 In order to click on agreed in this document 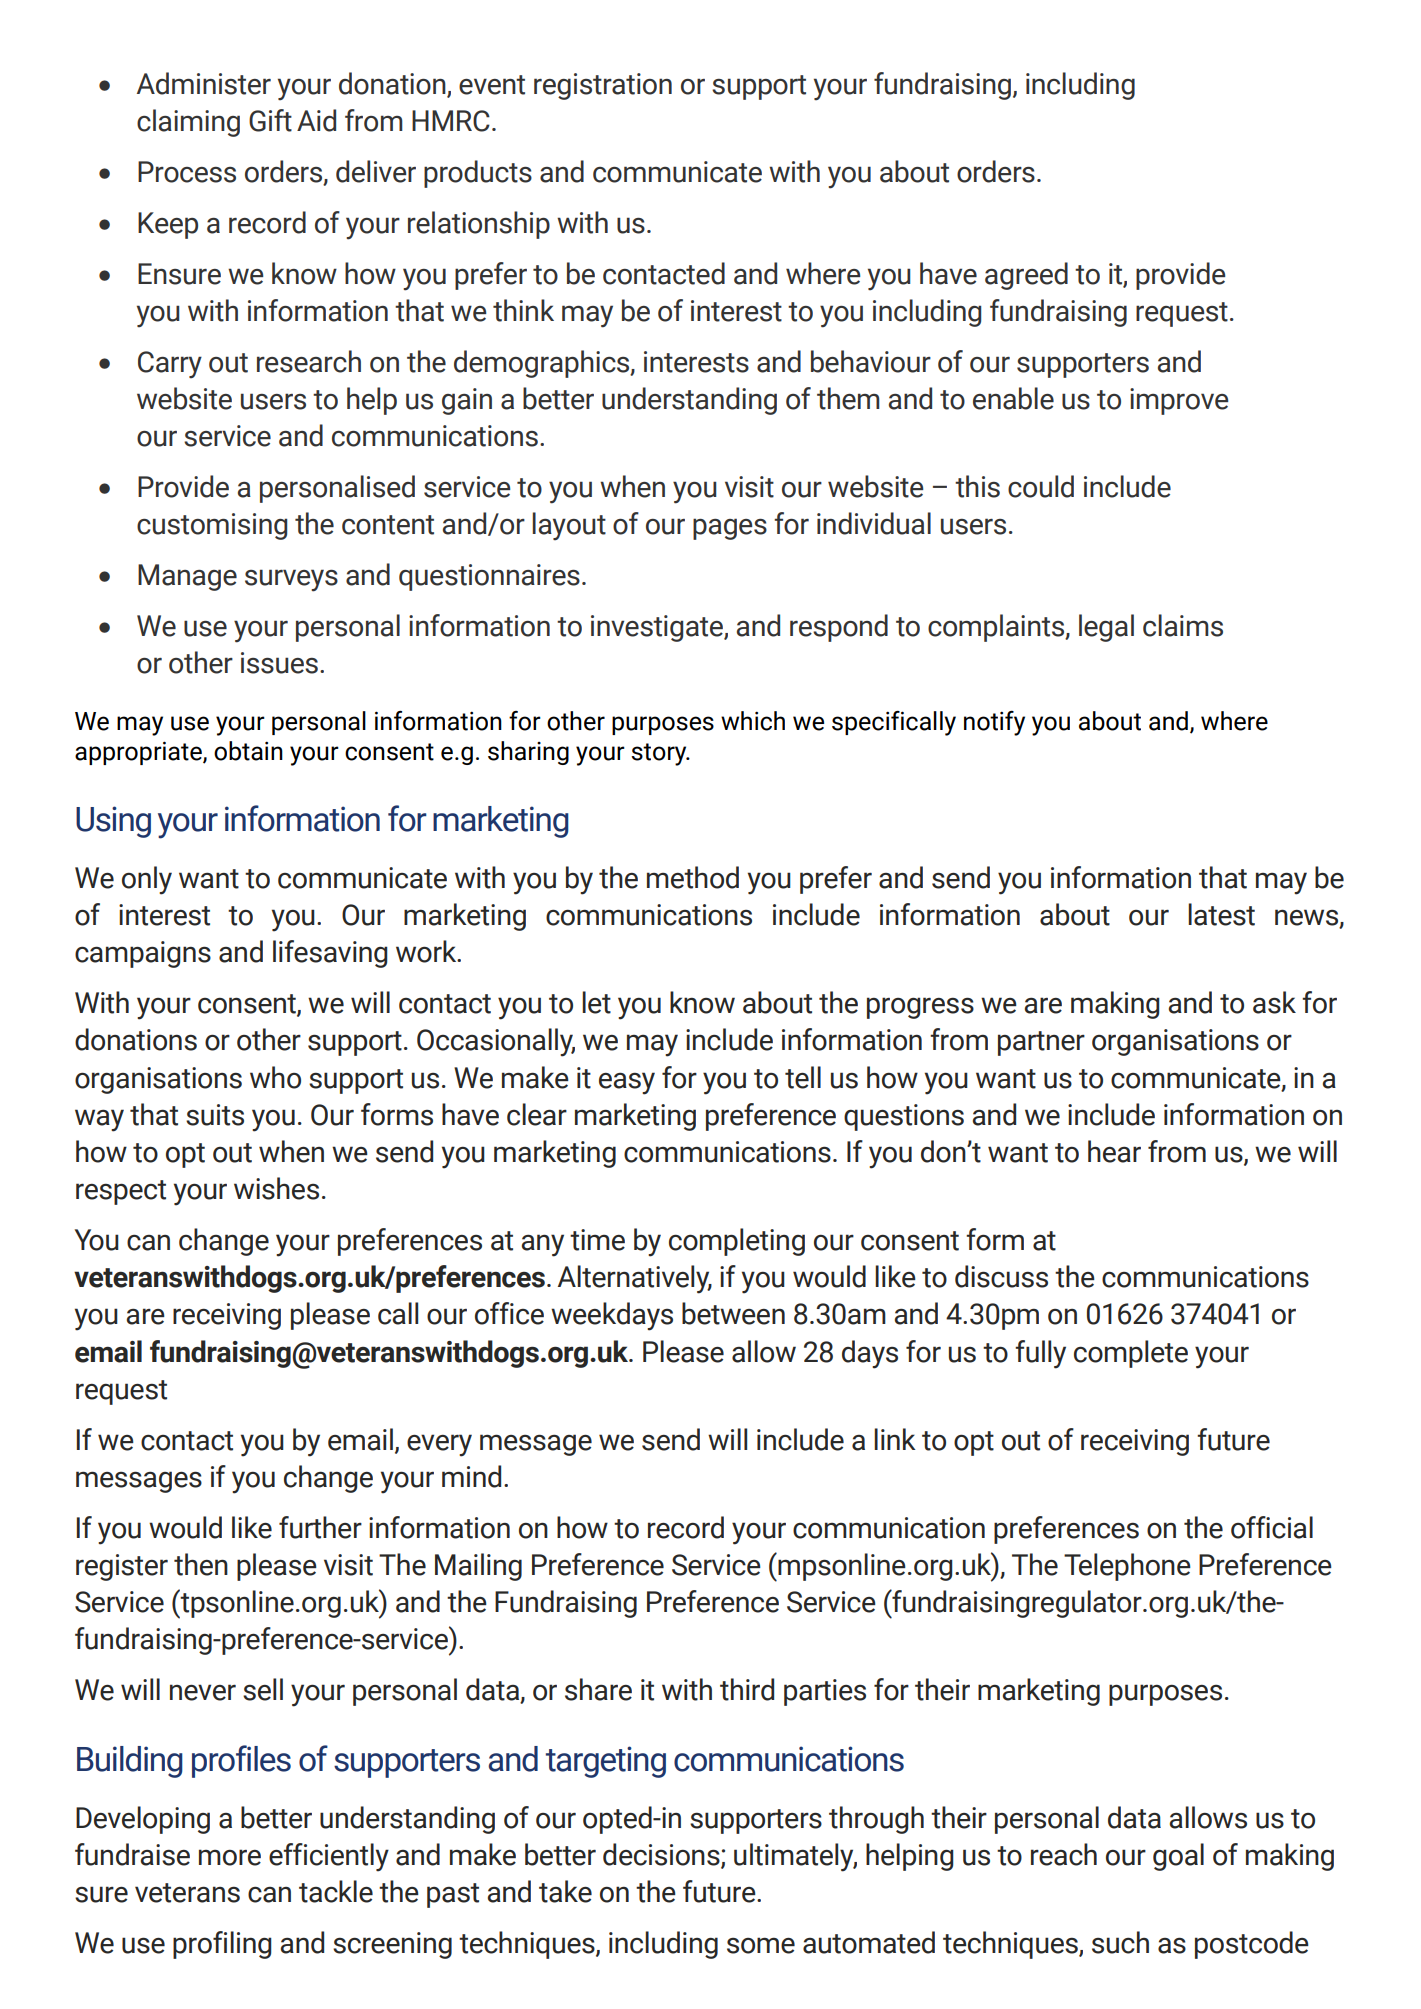, I will do `click(1026, 276)`.
